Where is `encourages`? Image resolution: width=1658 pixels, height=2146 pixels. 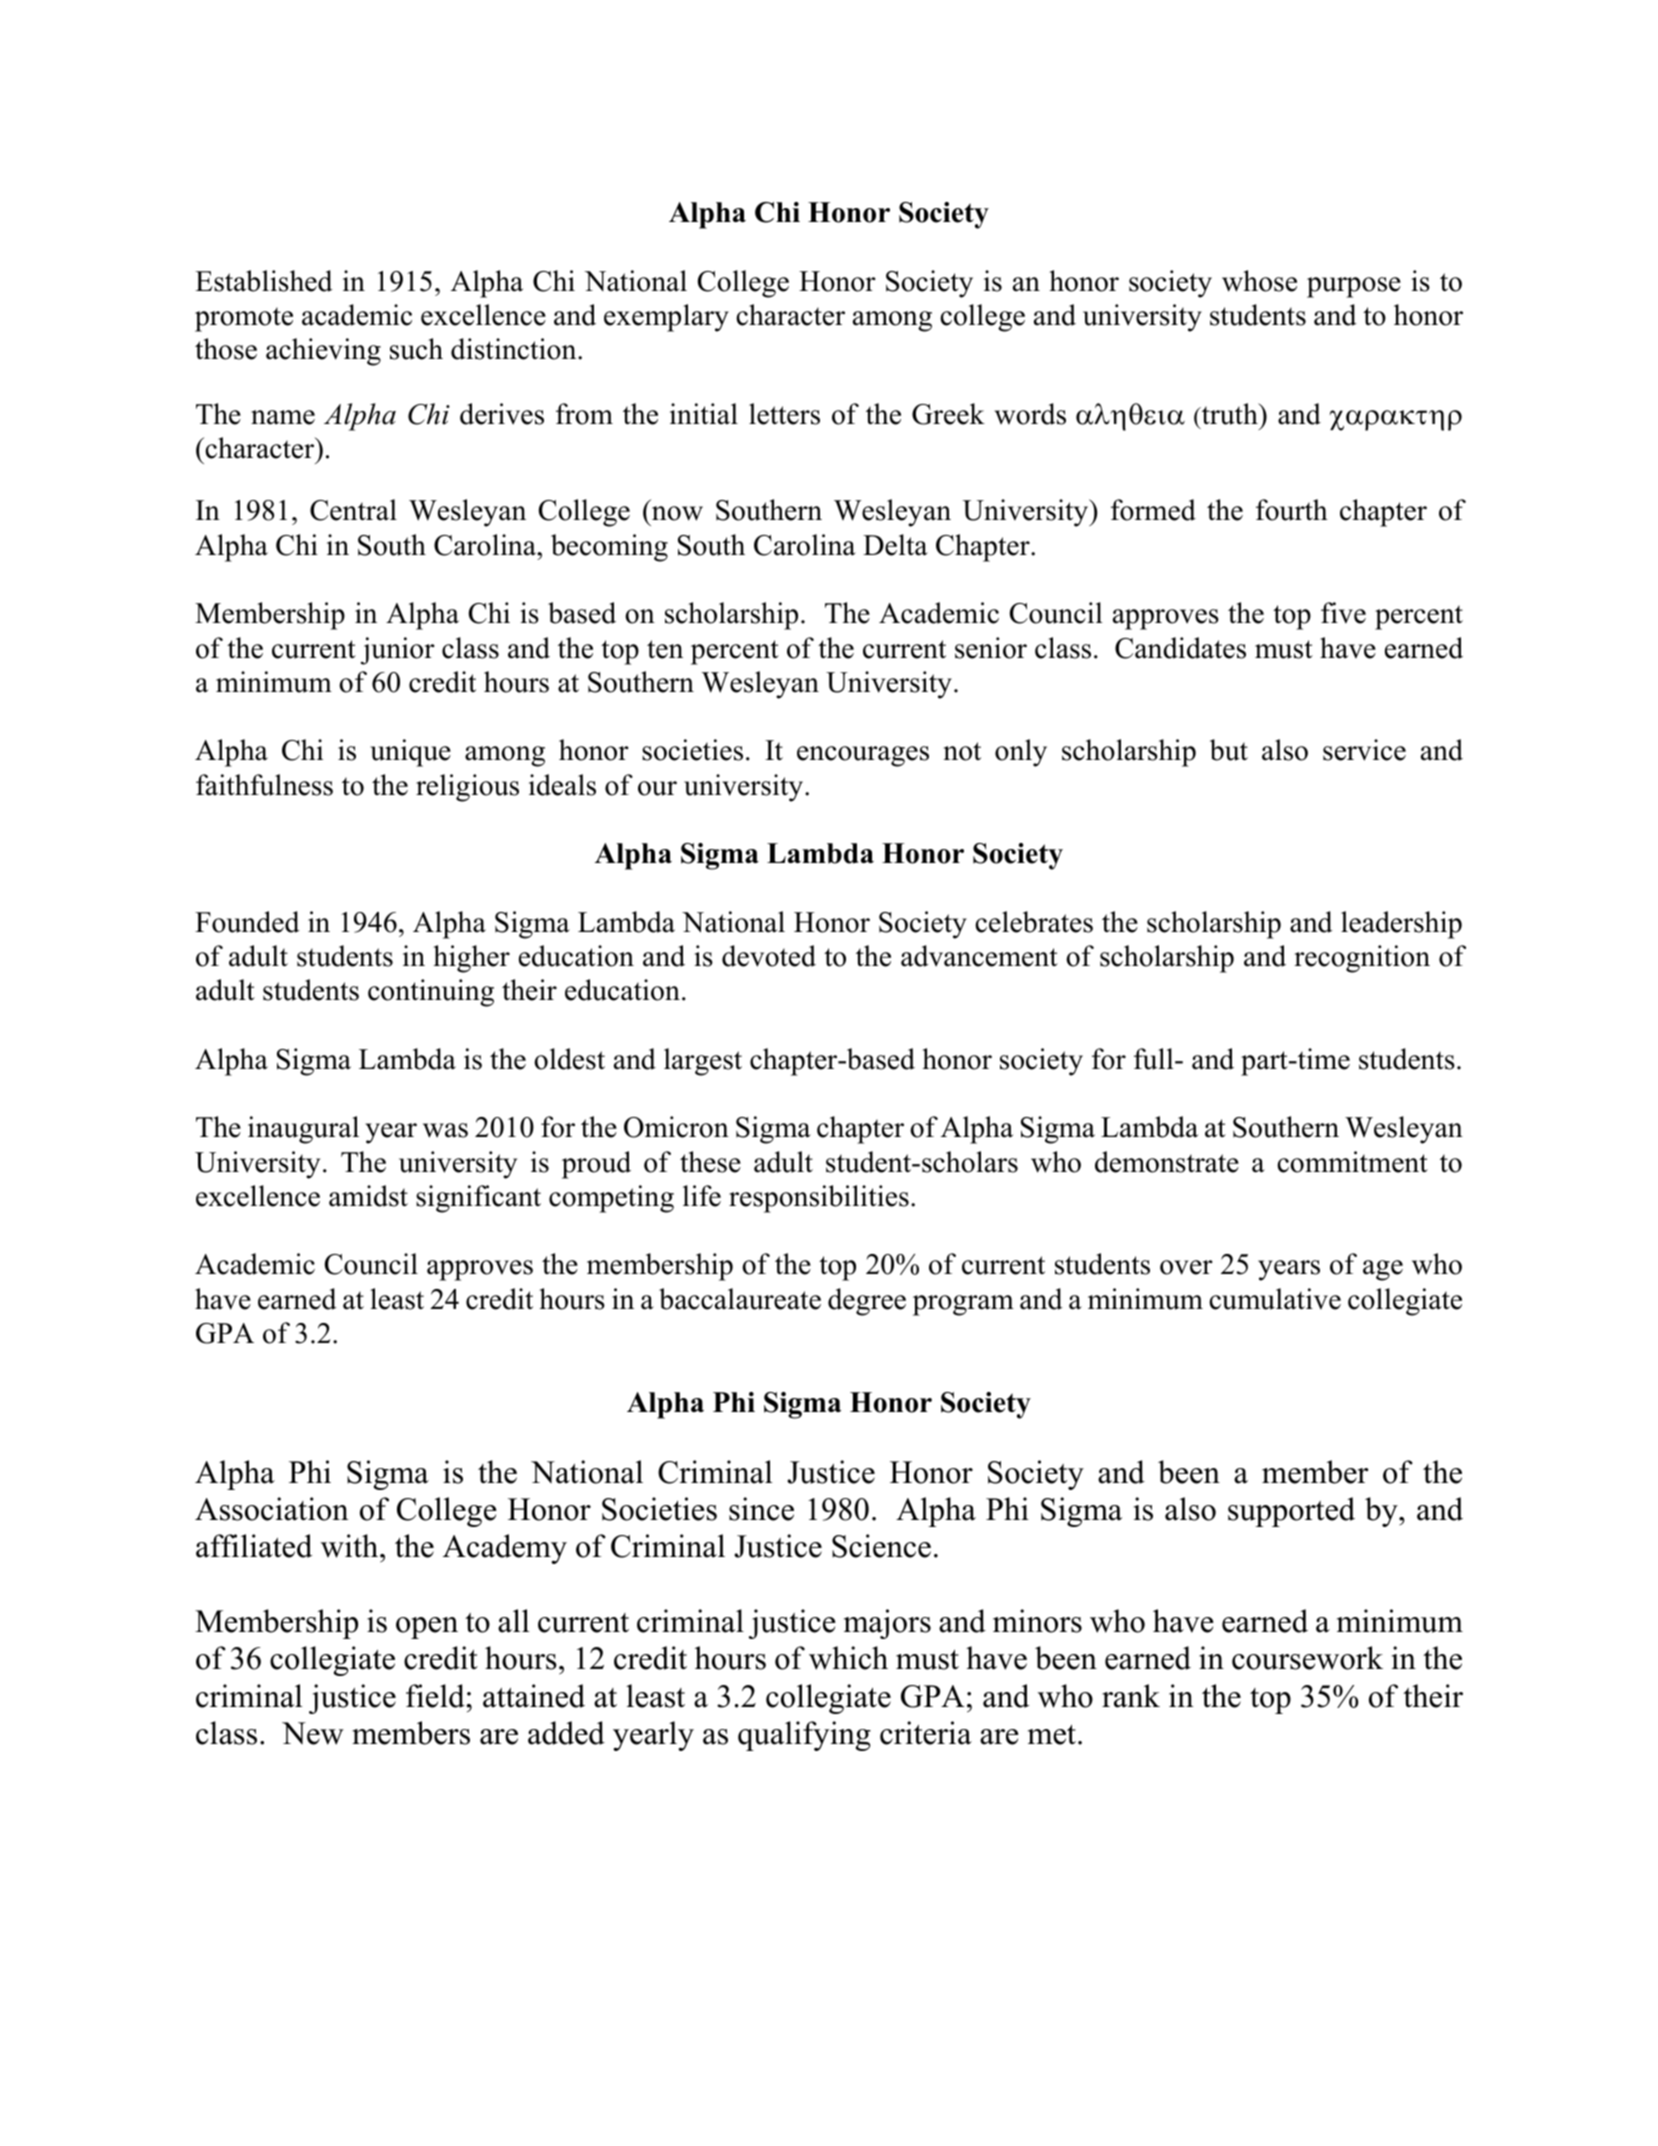 encourages is located at coordinates (863, 756).
